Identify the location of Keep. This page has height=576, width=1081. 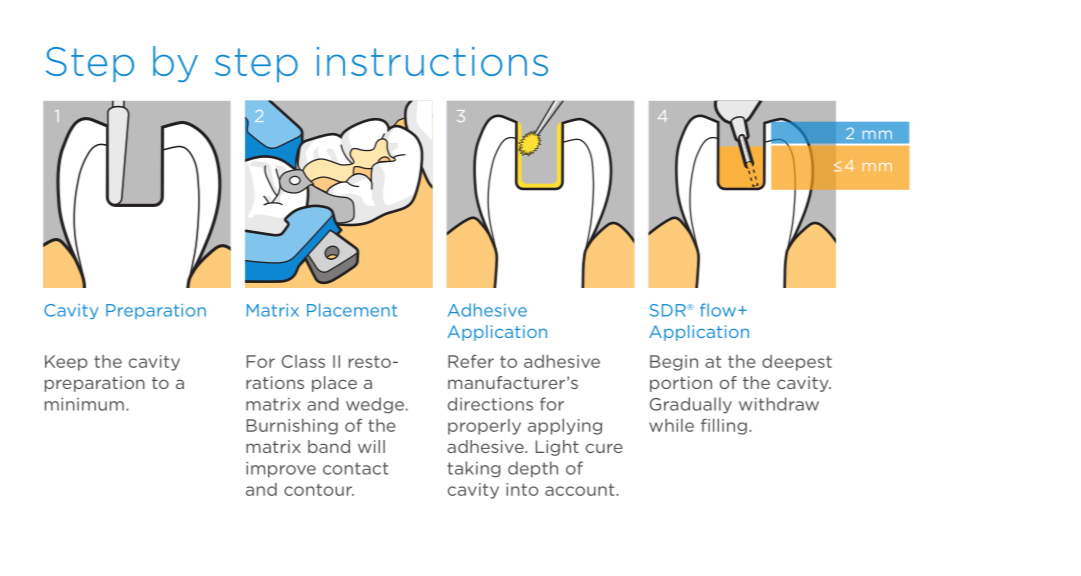
(66, 363).
